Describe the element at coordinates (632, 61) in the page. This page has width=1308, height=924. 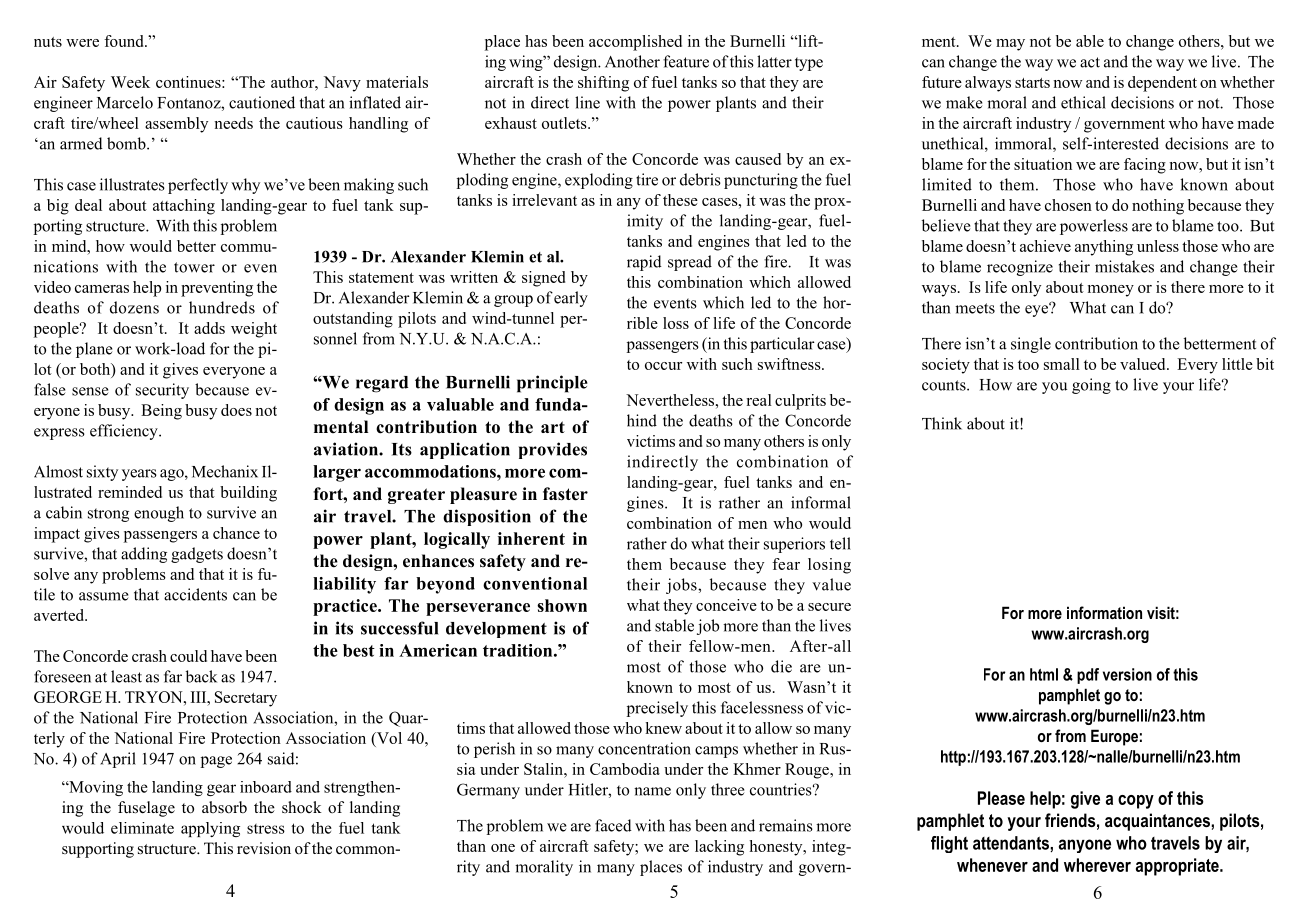
I see `Another` at that location.
